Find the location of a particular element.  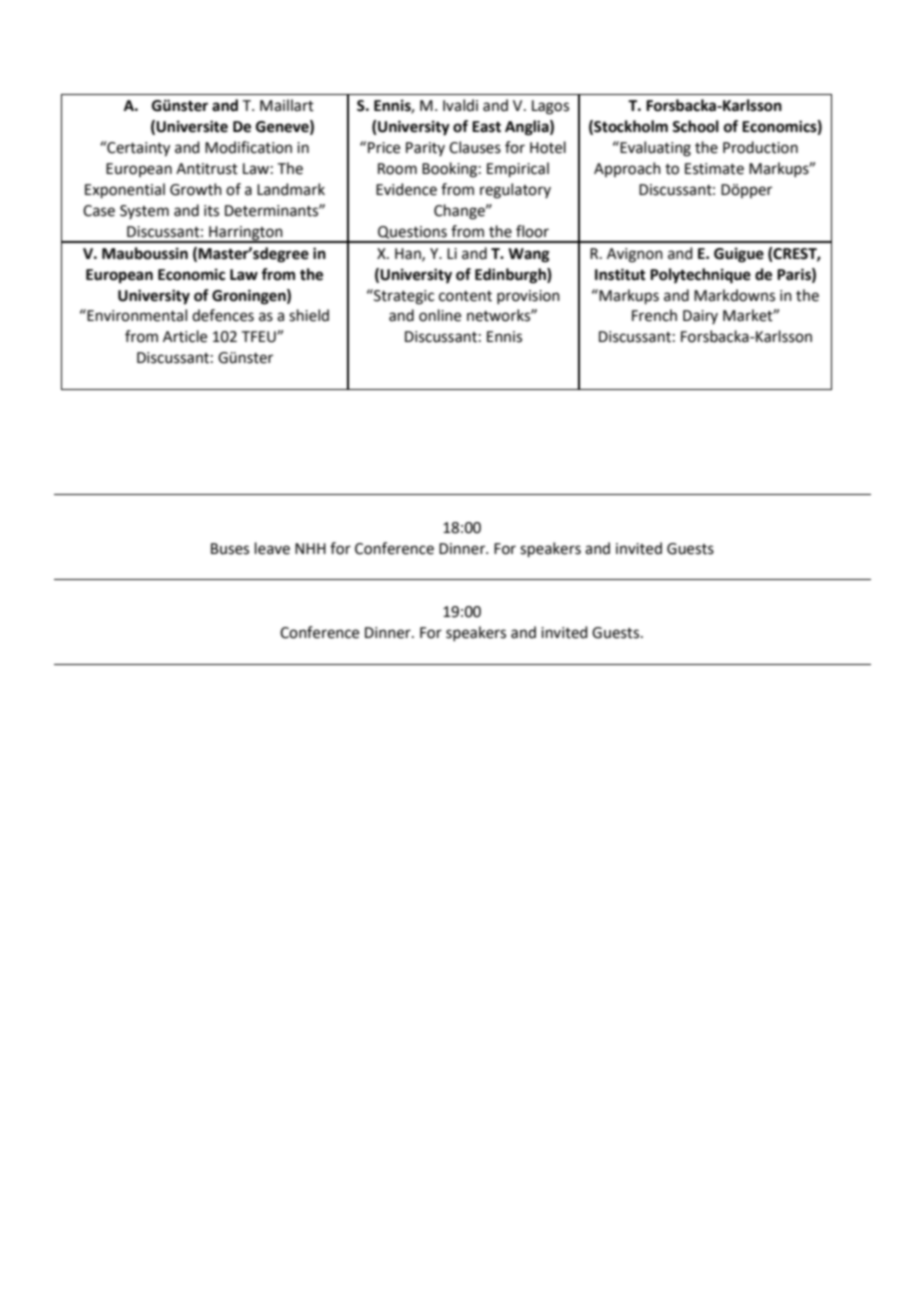

Buses is located at coordinates (230, 549).
